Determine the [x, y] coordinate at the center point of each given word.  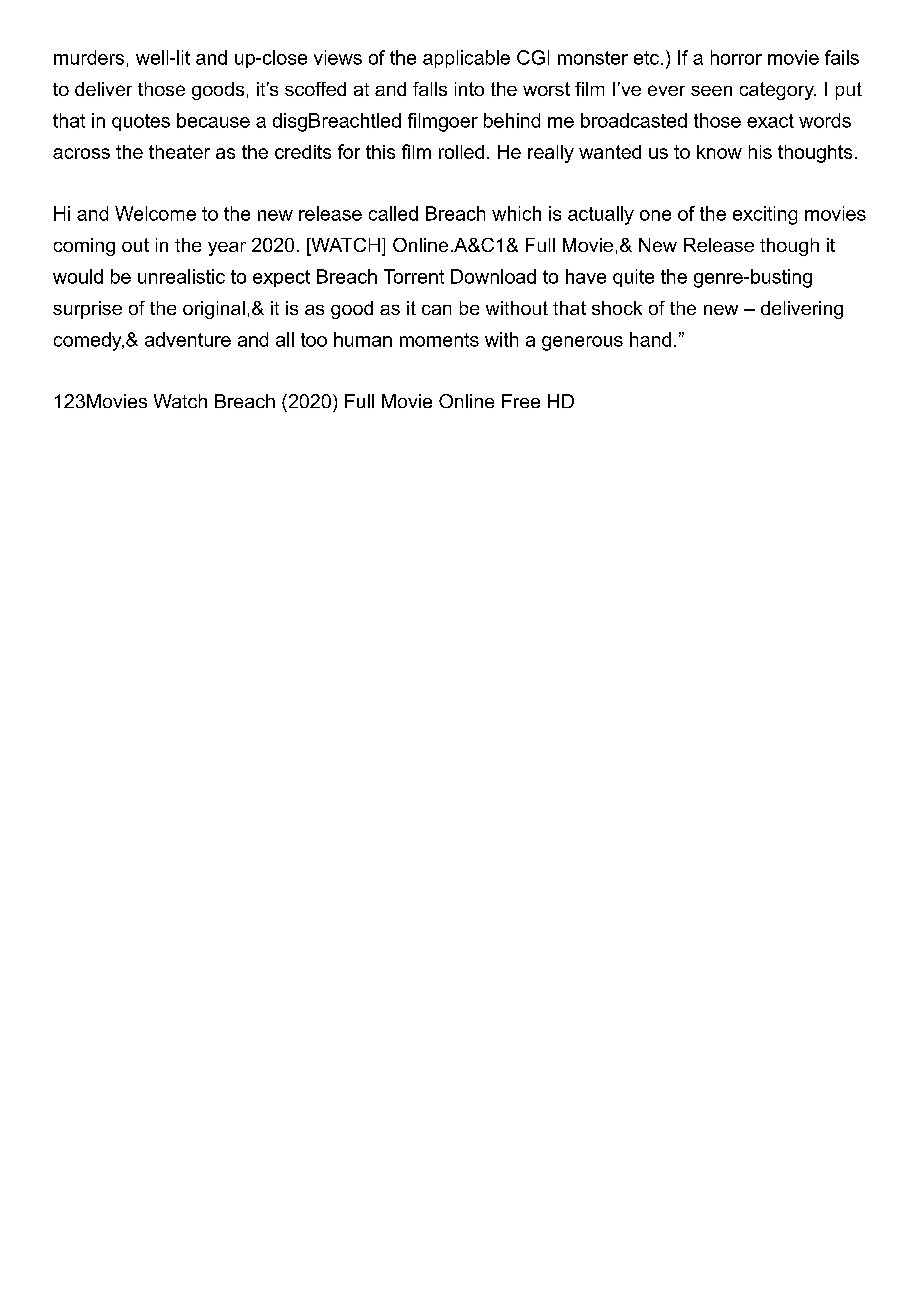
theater [179, 152]
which [516, 213]
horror [736, 57]
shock [617, 308]
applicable [466, 59]
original [214, 310]
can [436, 310]
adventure [188, 339]
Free [521, 401]
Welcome [155, 213]
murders [89, 57]
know [719, 152]
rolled [461, 152]
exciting [765, 215]
